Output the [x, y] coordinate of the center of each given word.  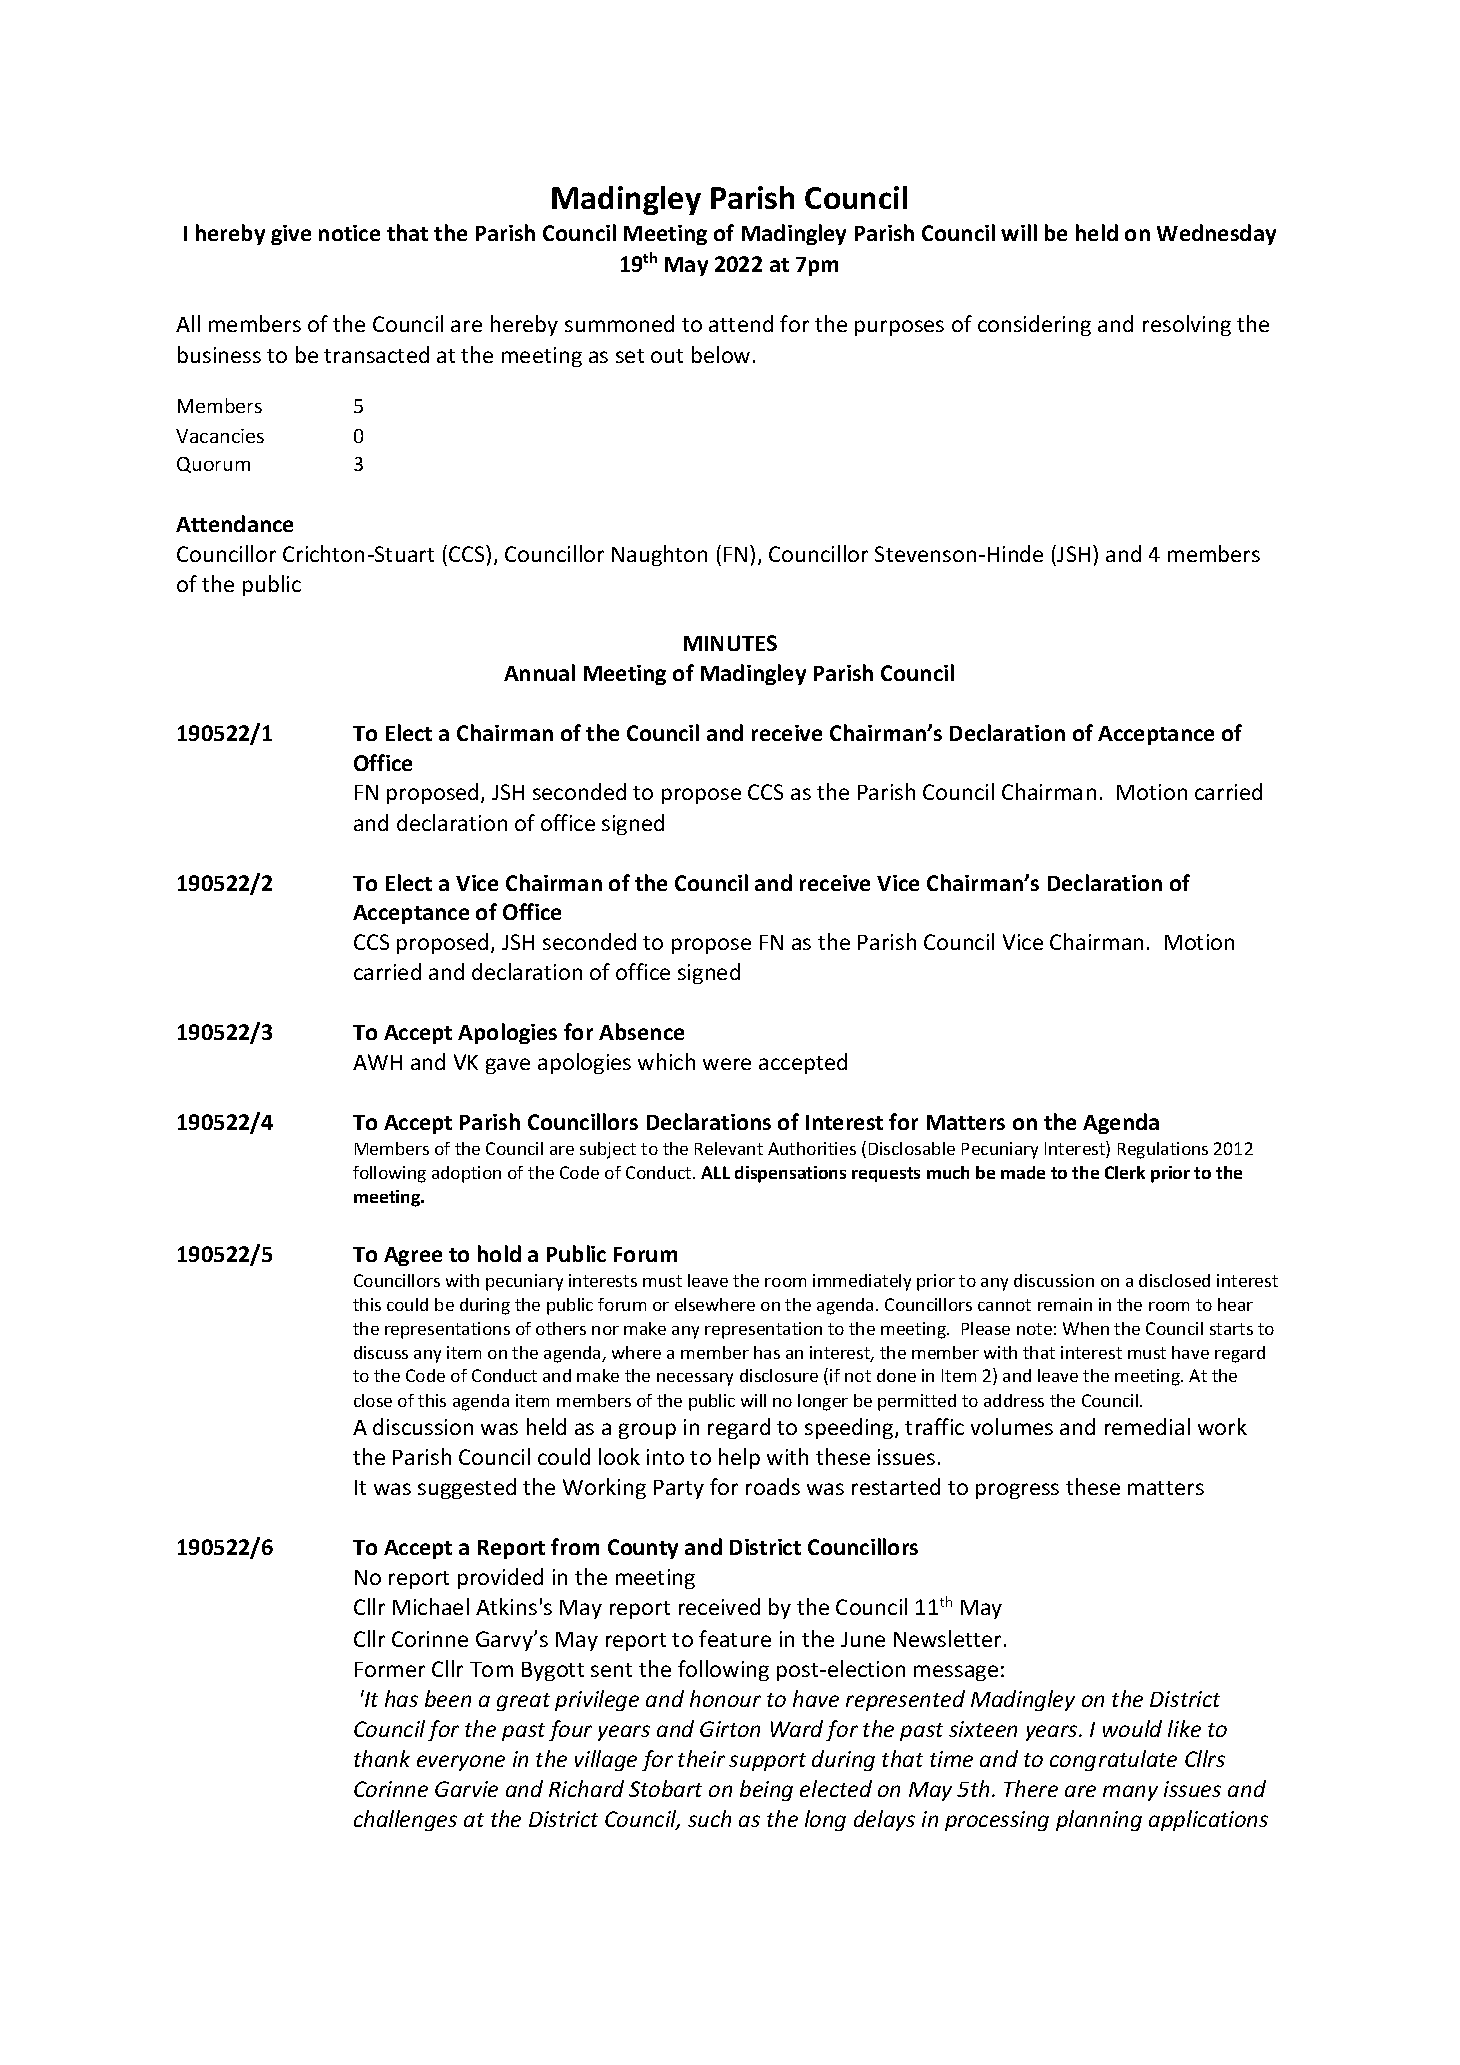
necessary [695, 1379]
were [727, 1064]
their [701, 1758]
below [721, 354]
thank [382, 1758]
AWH [377, 1062]
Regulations [1163, 1150]
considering [1034, 325]
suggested [467, 1488]
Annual [539, 672]
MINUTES [730, 643]
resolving [1187, 325]
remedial [1147, 1426]
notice [349, 233]
